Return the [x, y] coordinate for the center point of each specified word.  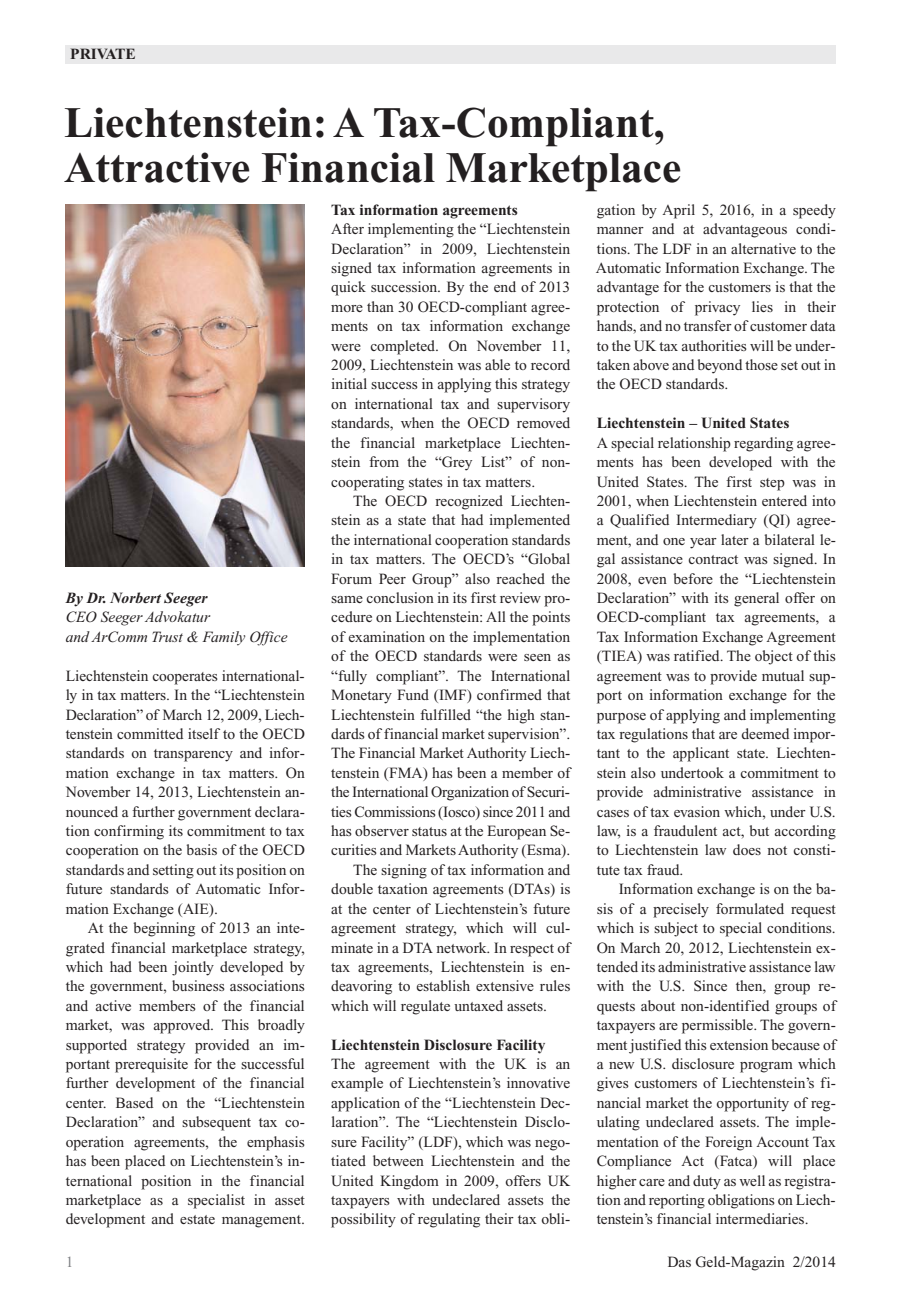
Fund [413, 694]
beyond [719, 366]
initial [349, 383]
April [678, 211]
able [497, 364]
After [347, 228]
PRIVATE [103, 53]
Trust [167, 636]
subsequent [216, 1123]
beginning [164, 929]
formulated [750, 908]
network [462, 947]
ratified [698, 655]
